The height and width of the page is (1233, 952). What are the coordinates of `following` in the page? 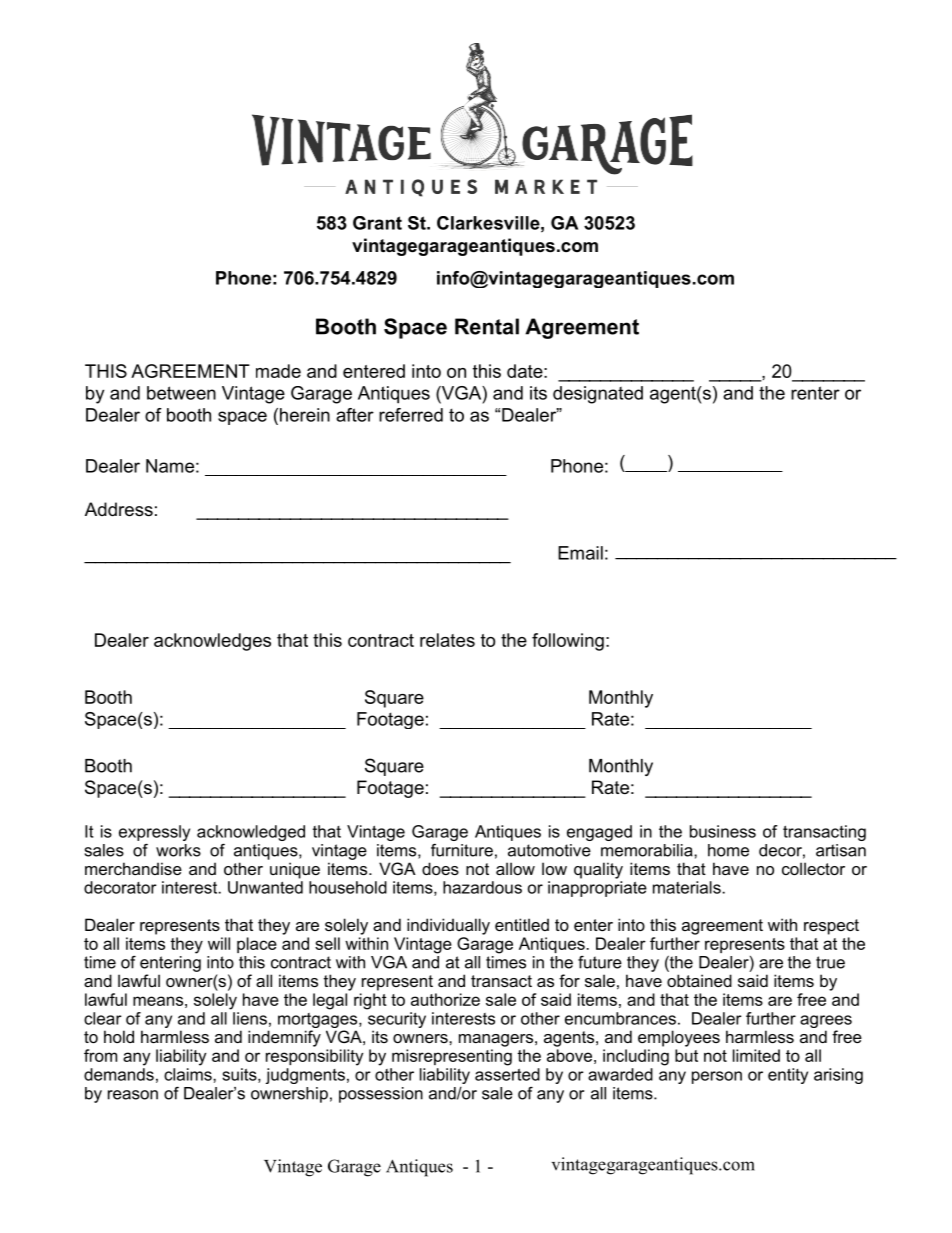 It's located at (568, 642).
